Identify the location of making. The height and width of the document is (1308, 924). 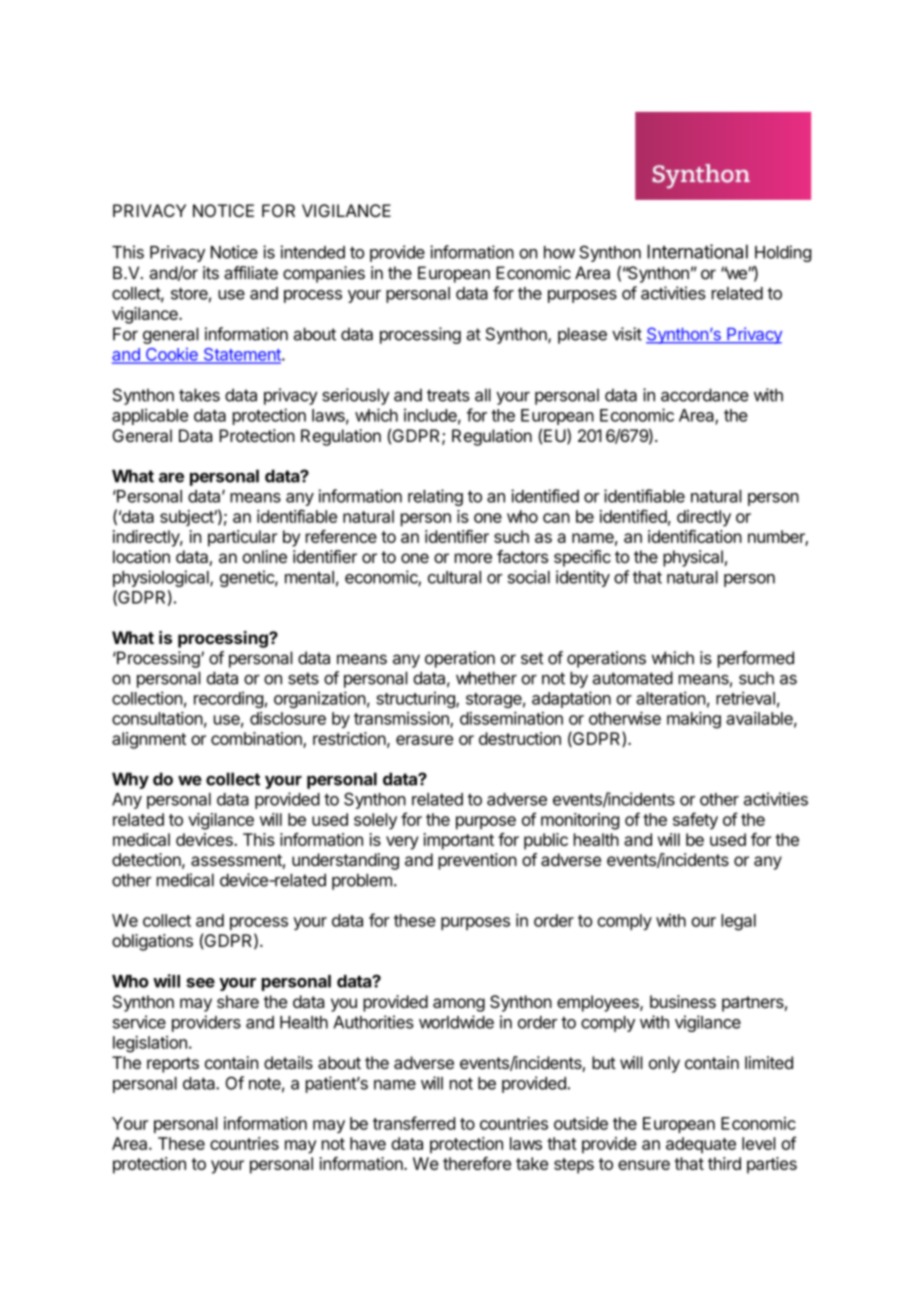
(694, 720).
